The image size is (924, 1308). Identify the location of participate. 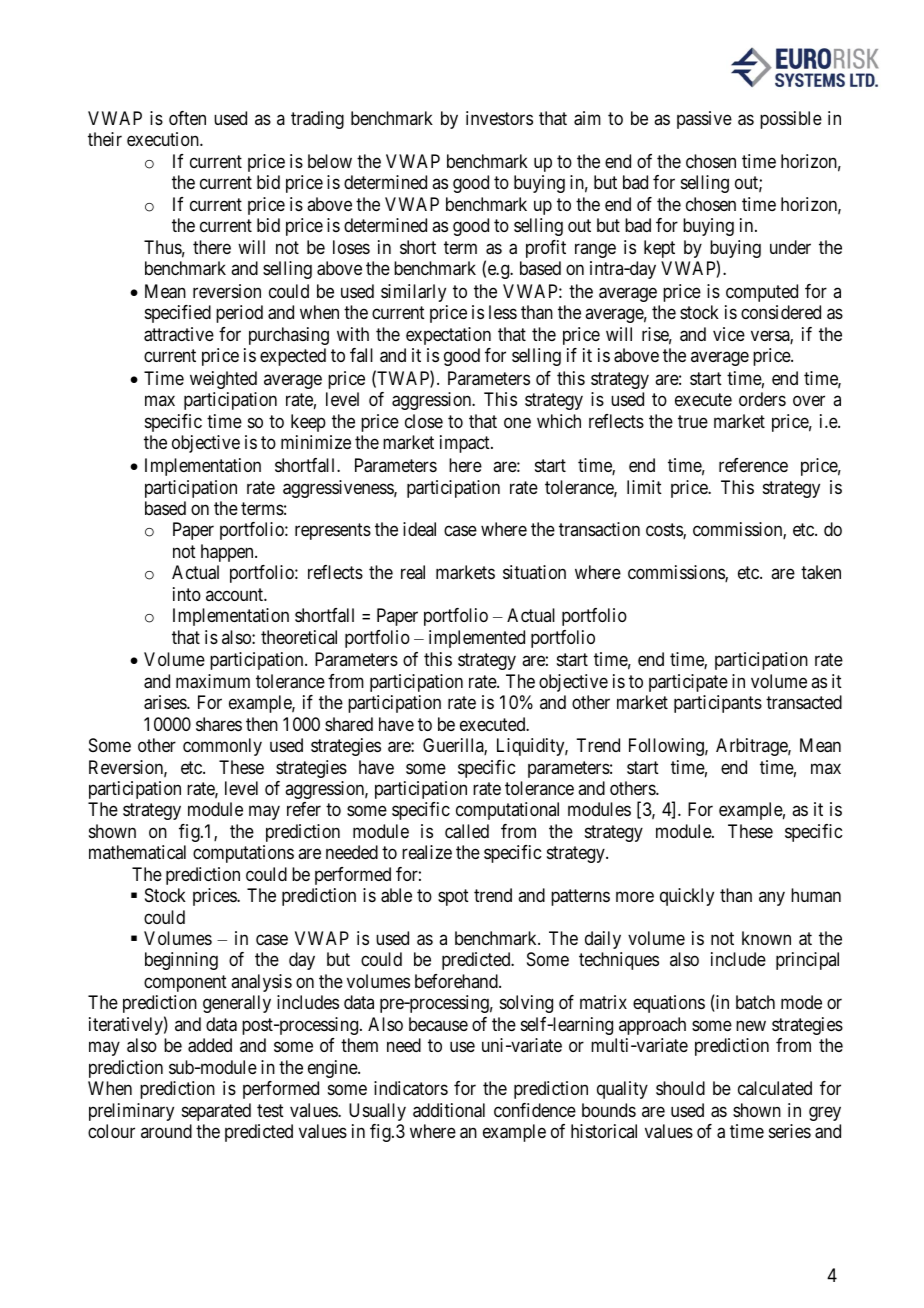
(688, 683).
